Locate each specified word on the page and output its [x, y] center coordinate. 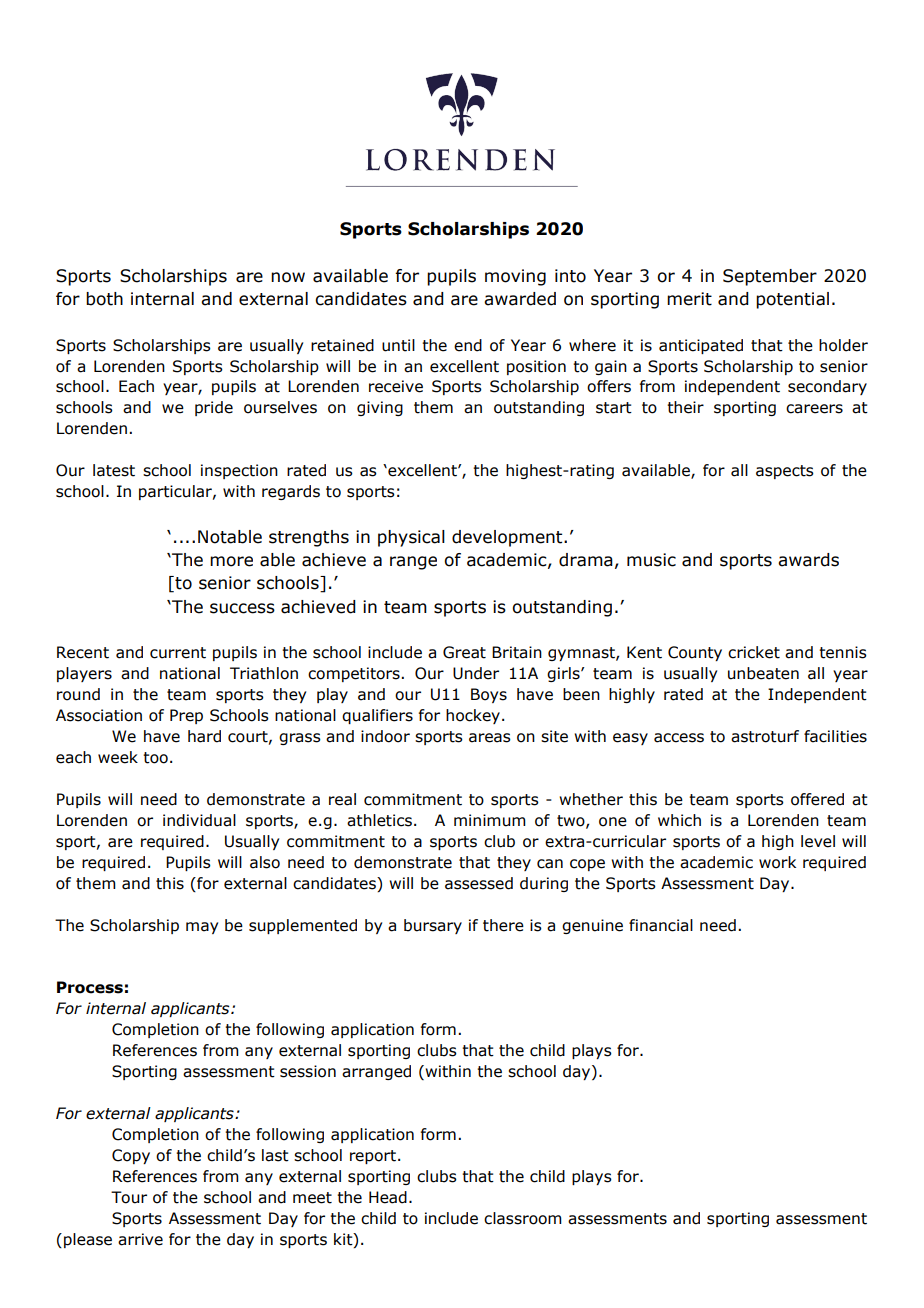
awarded [520, 299]
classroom [523, 1218]
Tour [129, 1197]
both [104, 299]
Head [388, 1197]
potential [792, 300]
